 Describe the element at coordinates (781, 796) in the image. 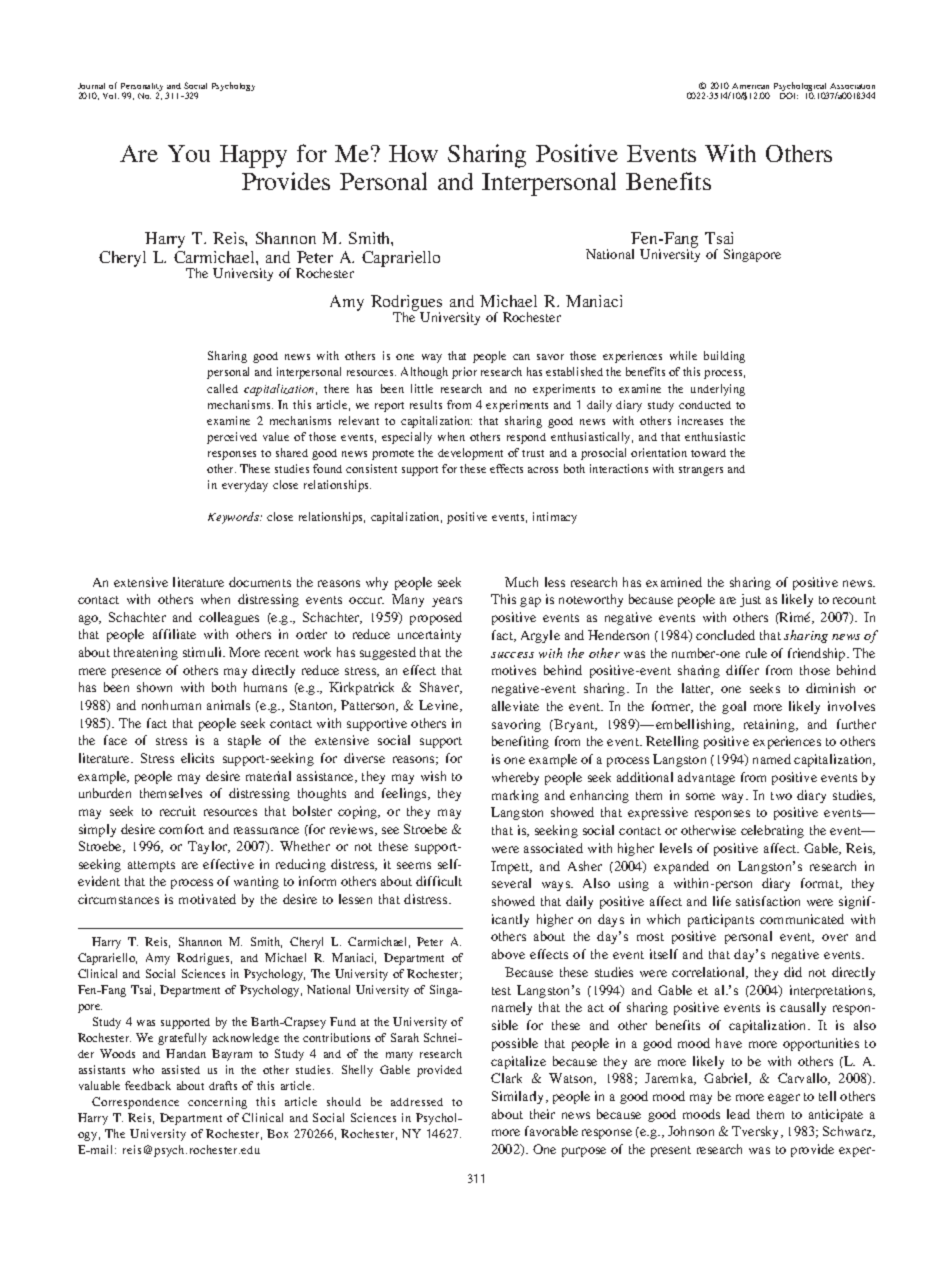

I see `two` at that location.
